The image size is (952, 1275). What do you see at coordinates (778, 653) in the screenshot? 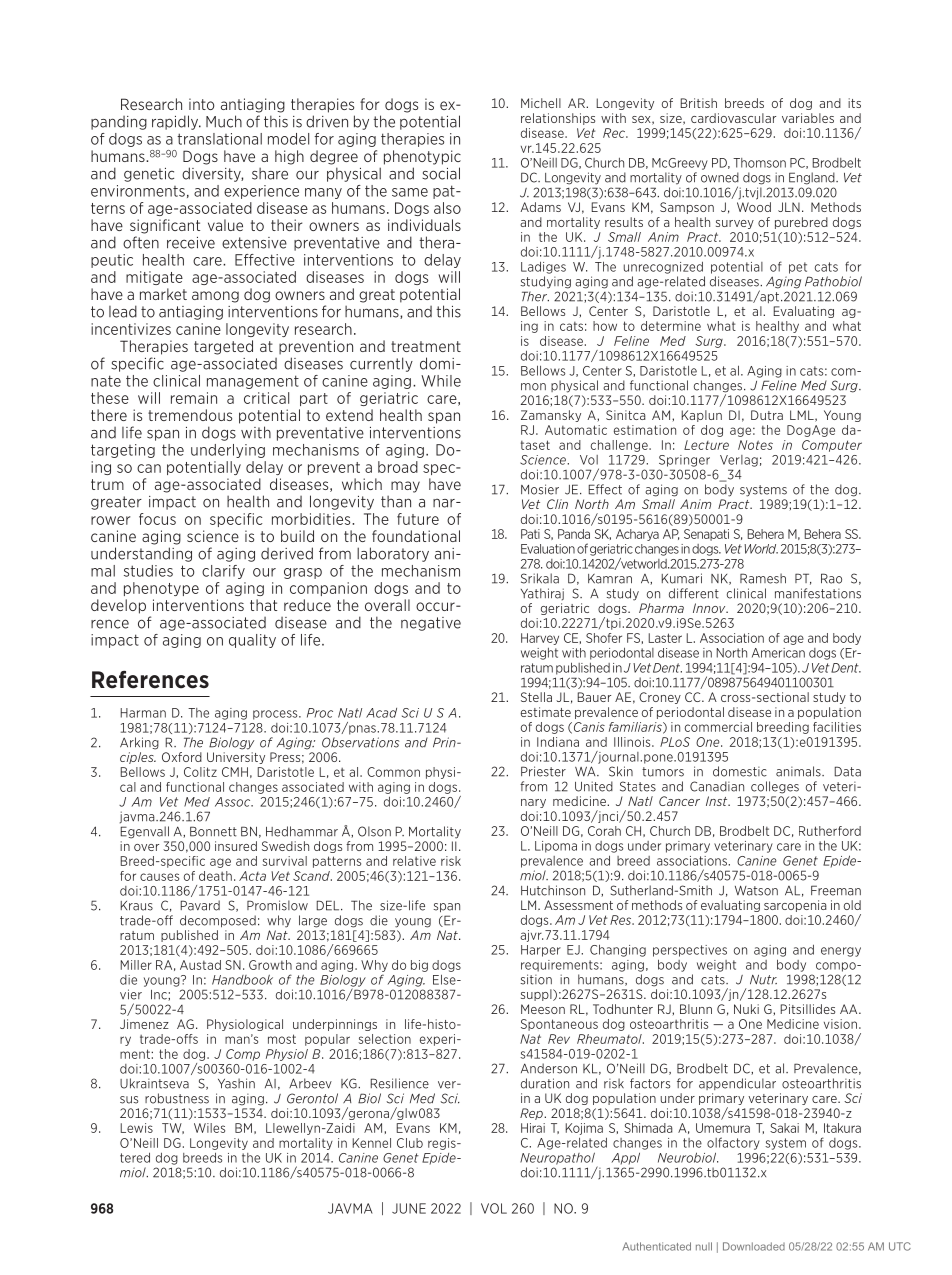
I see `American` at bounding box center [778, 653].
